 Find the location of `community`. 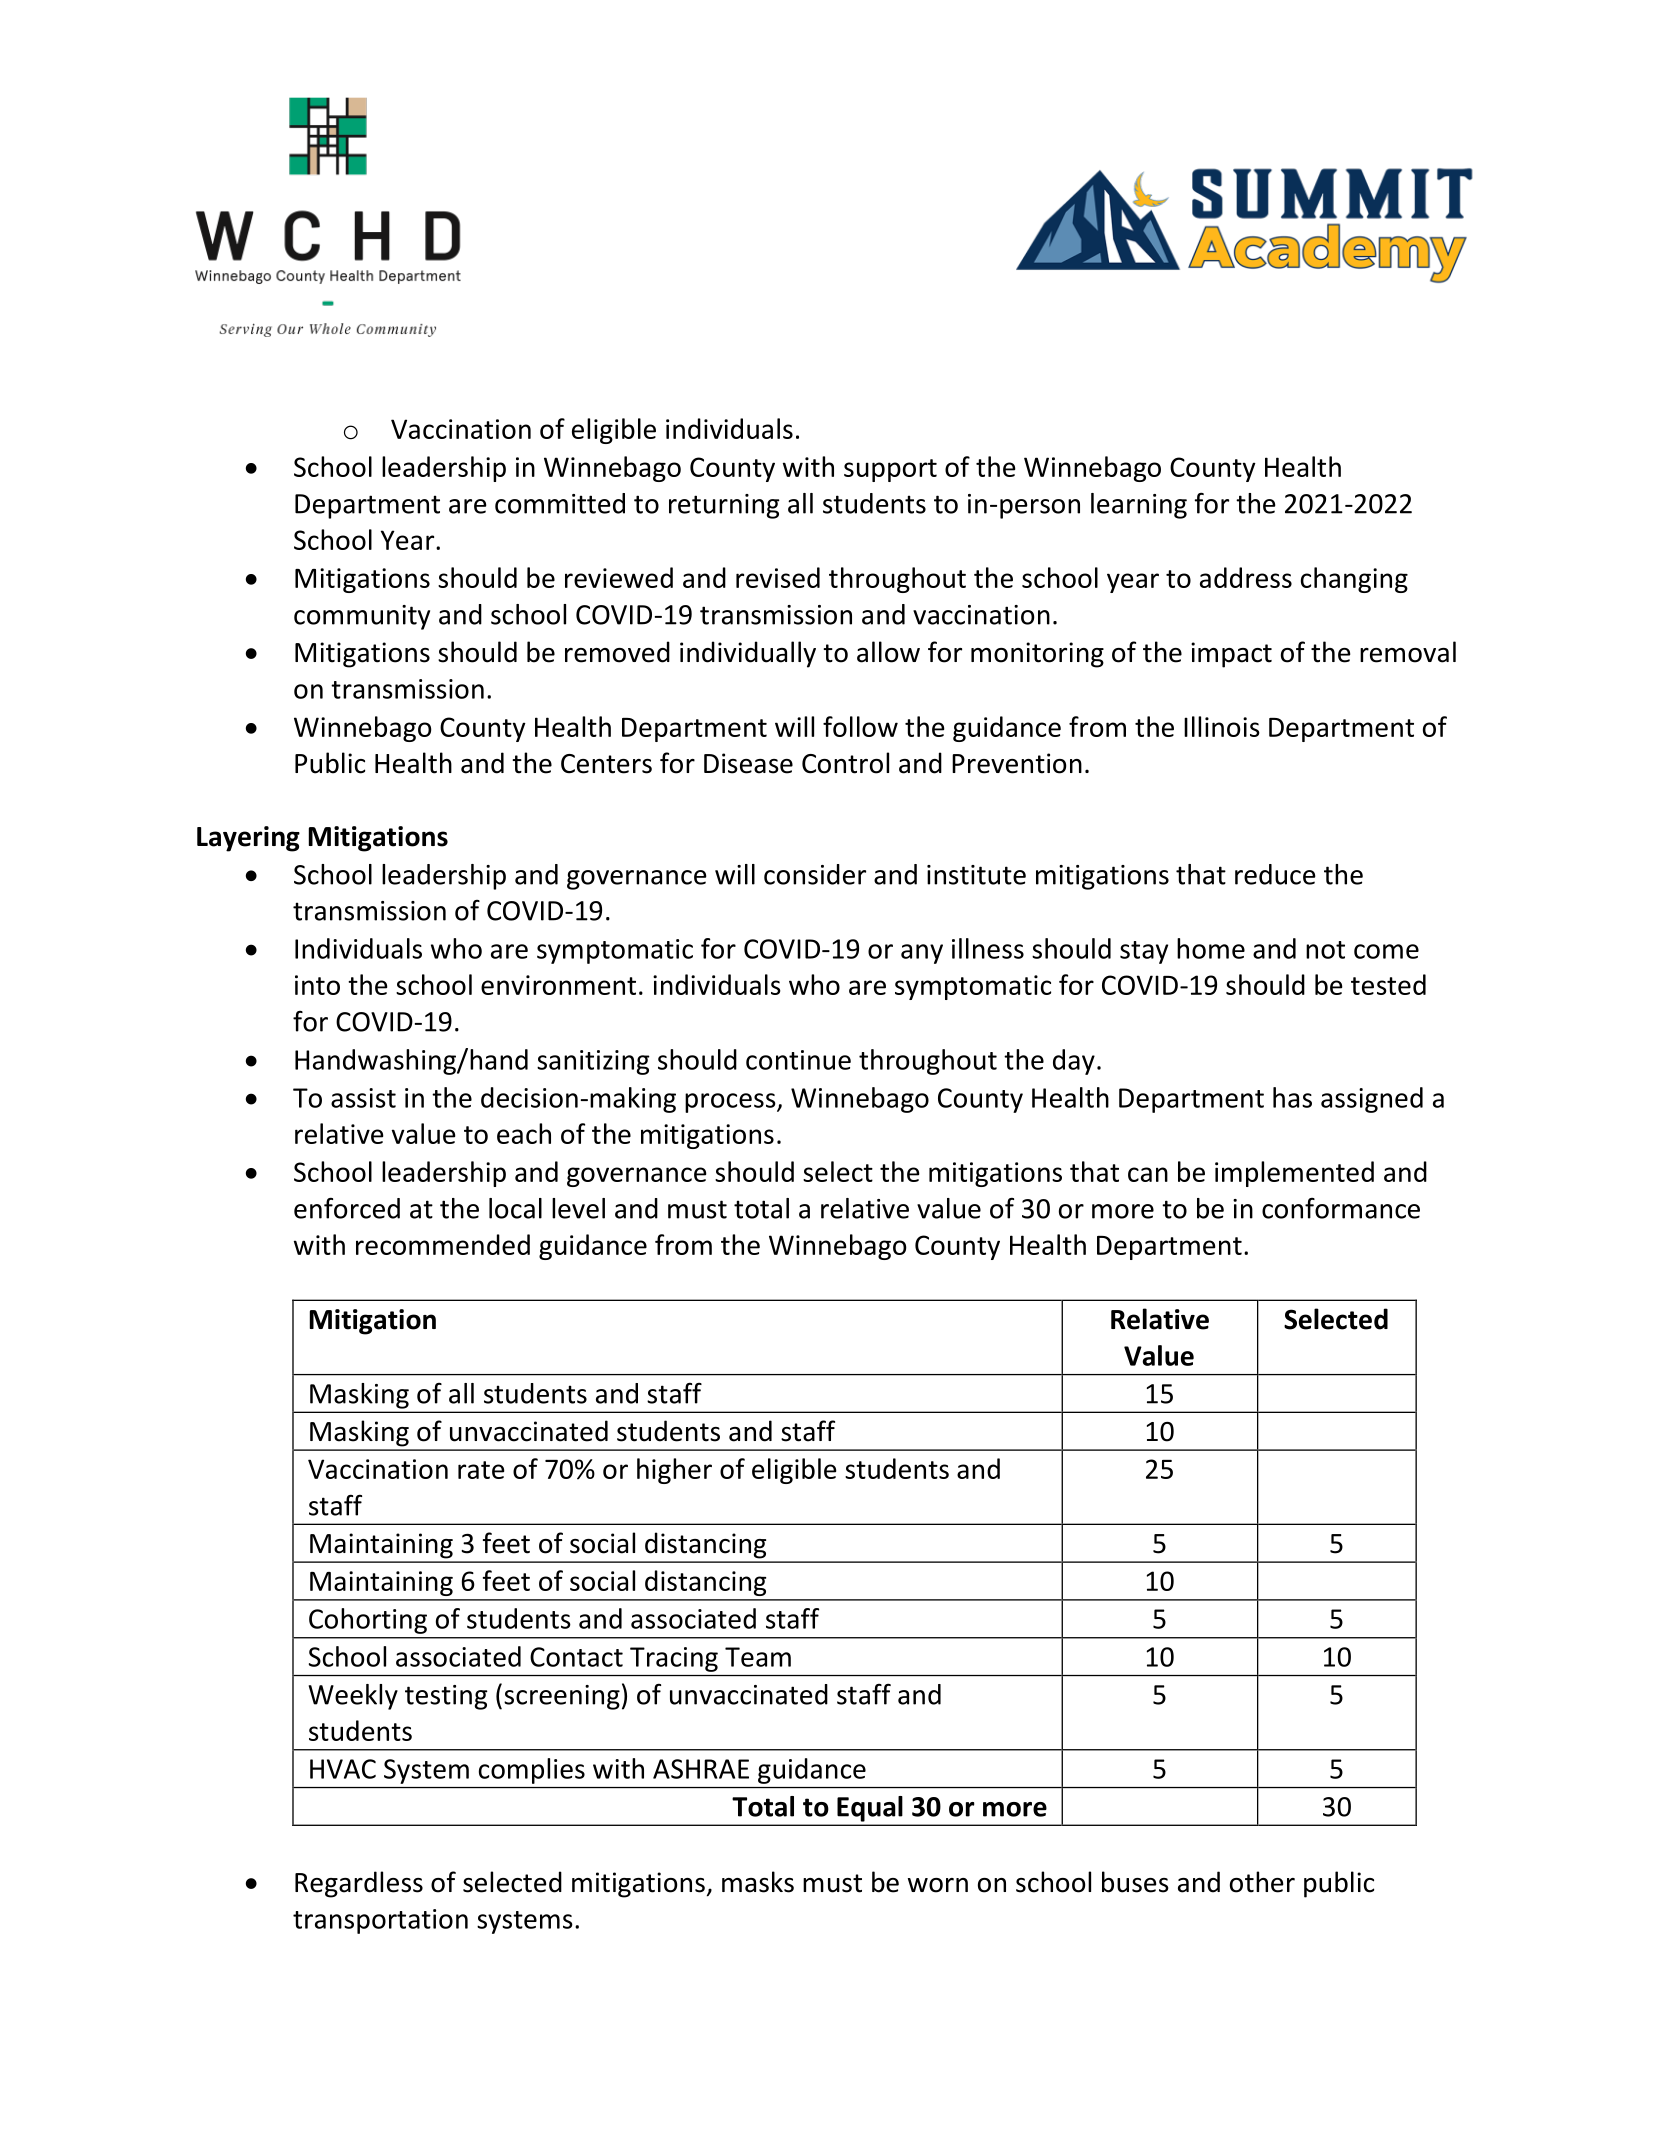

community is located at coordinates (362, 617).
